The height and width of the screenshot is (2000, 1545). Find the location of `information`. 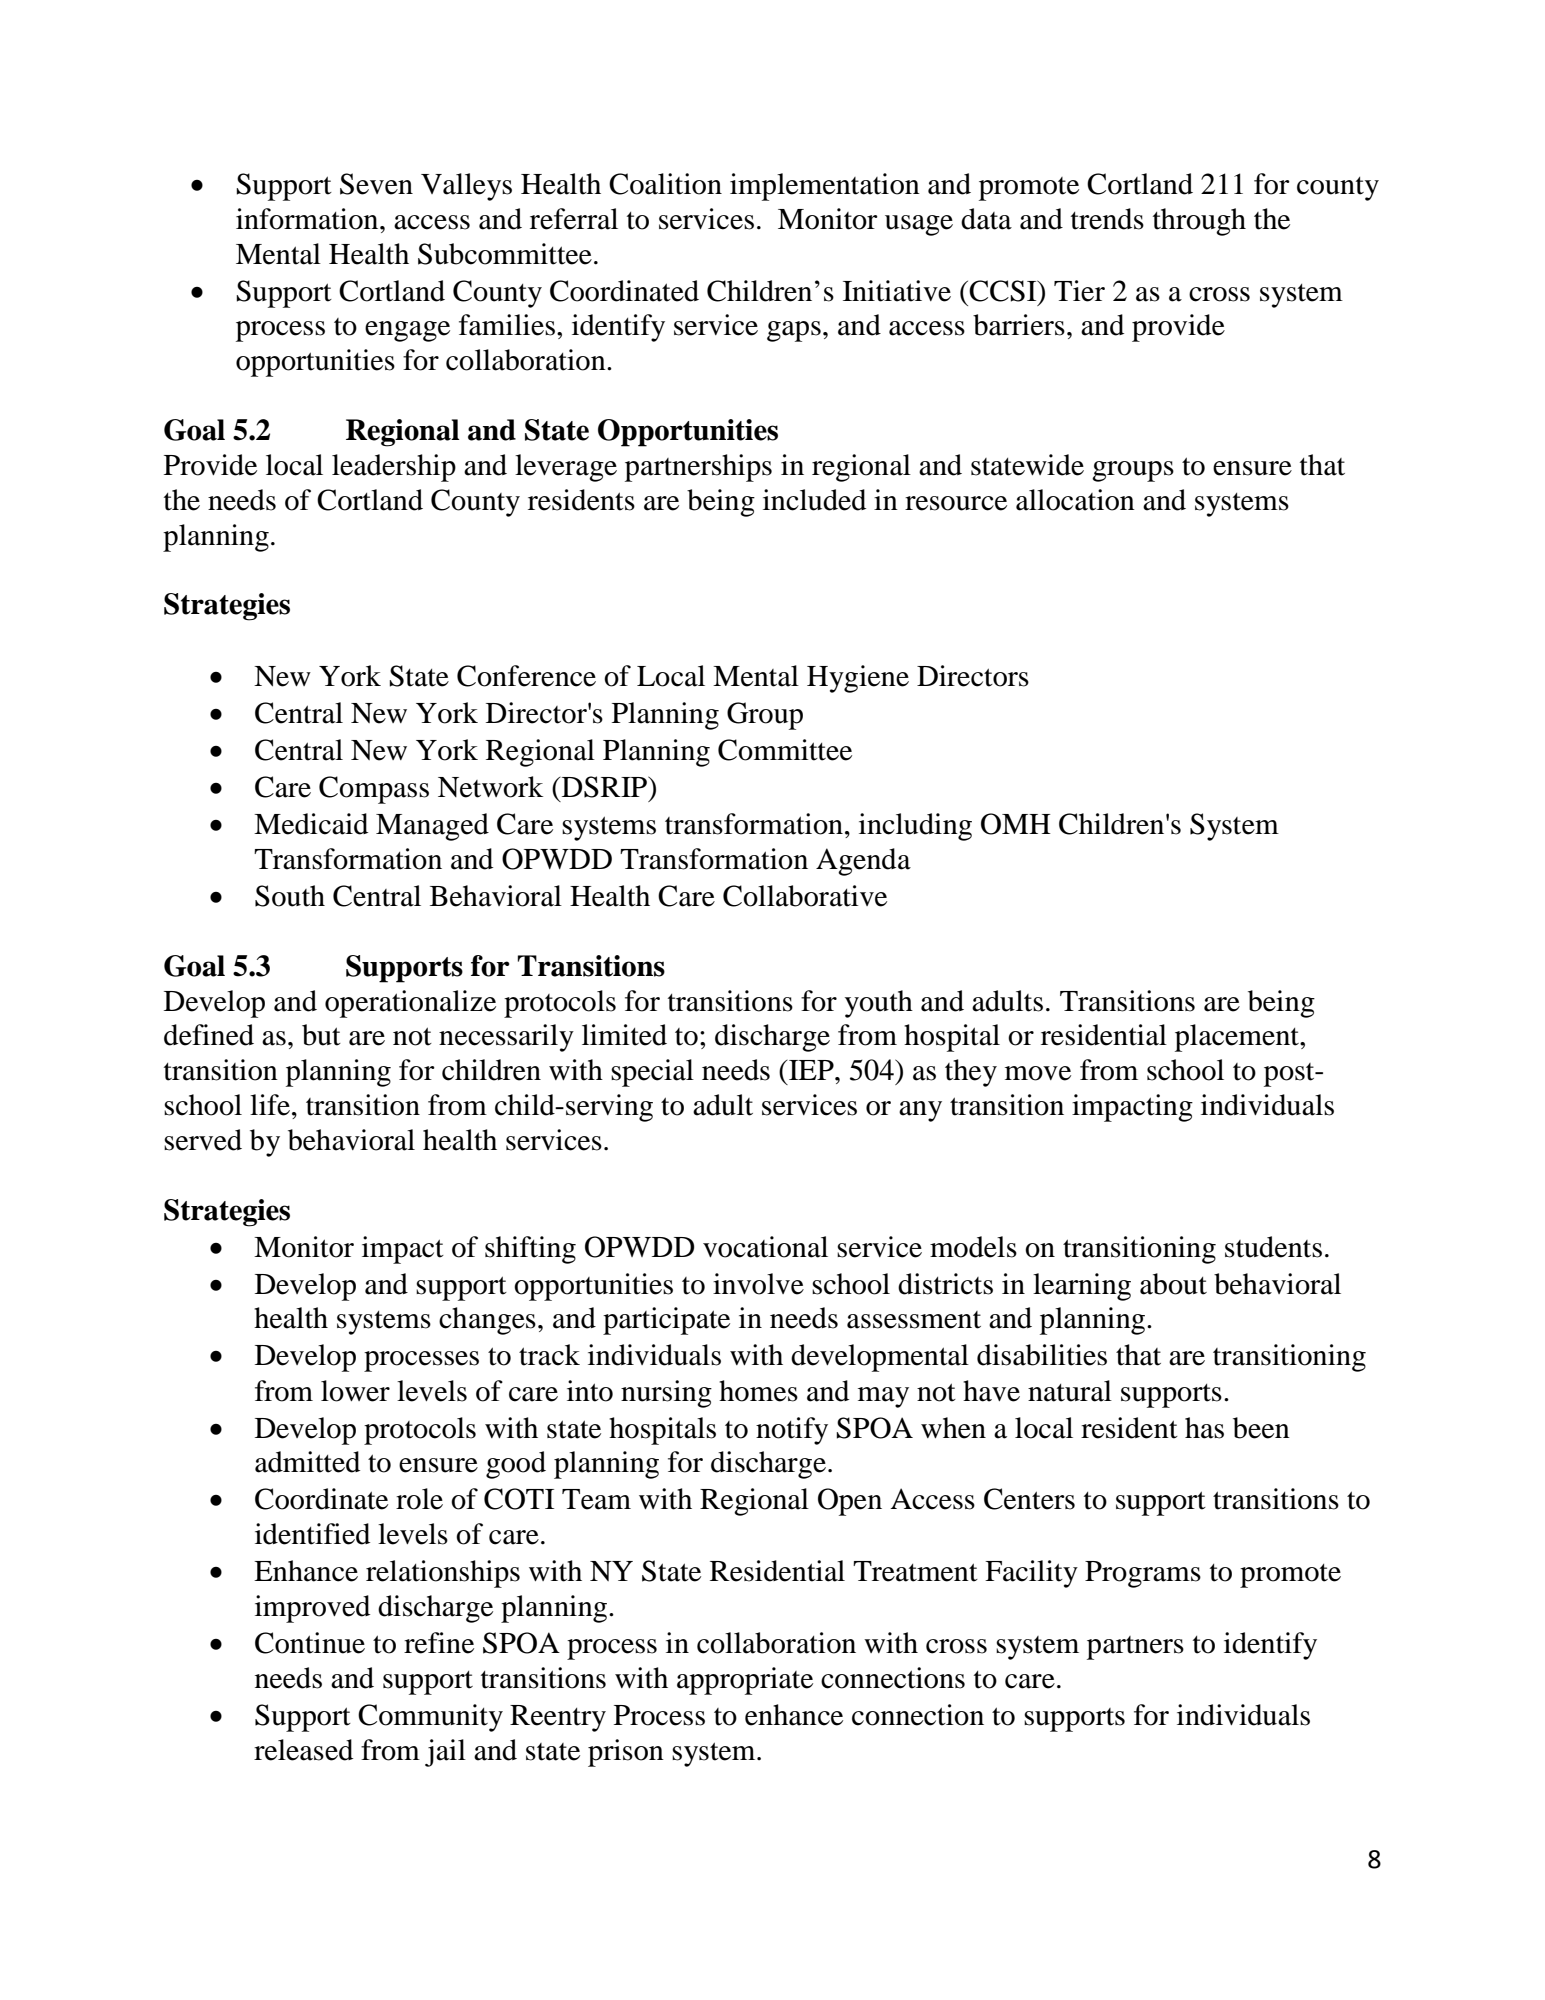

information is located at coordinates (308, 219).
